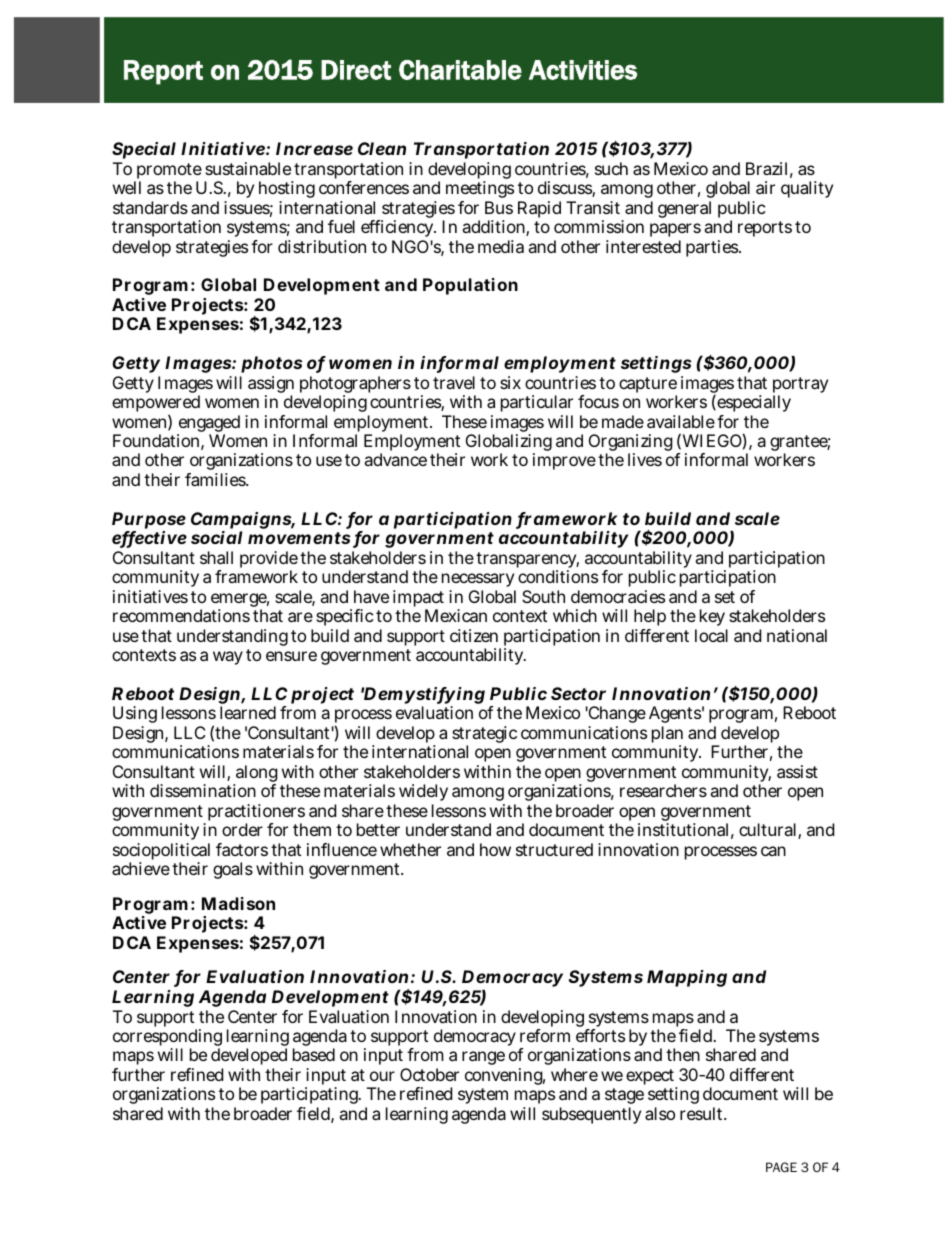 Image resolution: width=952 pixels, height=1233 pixels. What do you see at coordinates (765, 187) in the screenshot?
I see `air` at bounding box center [765, 187].
